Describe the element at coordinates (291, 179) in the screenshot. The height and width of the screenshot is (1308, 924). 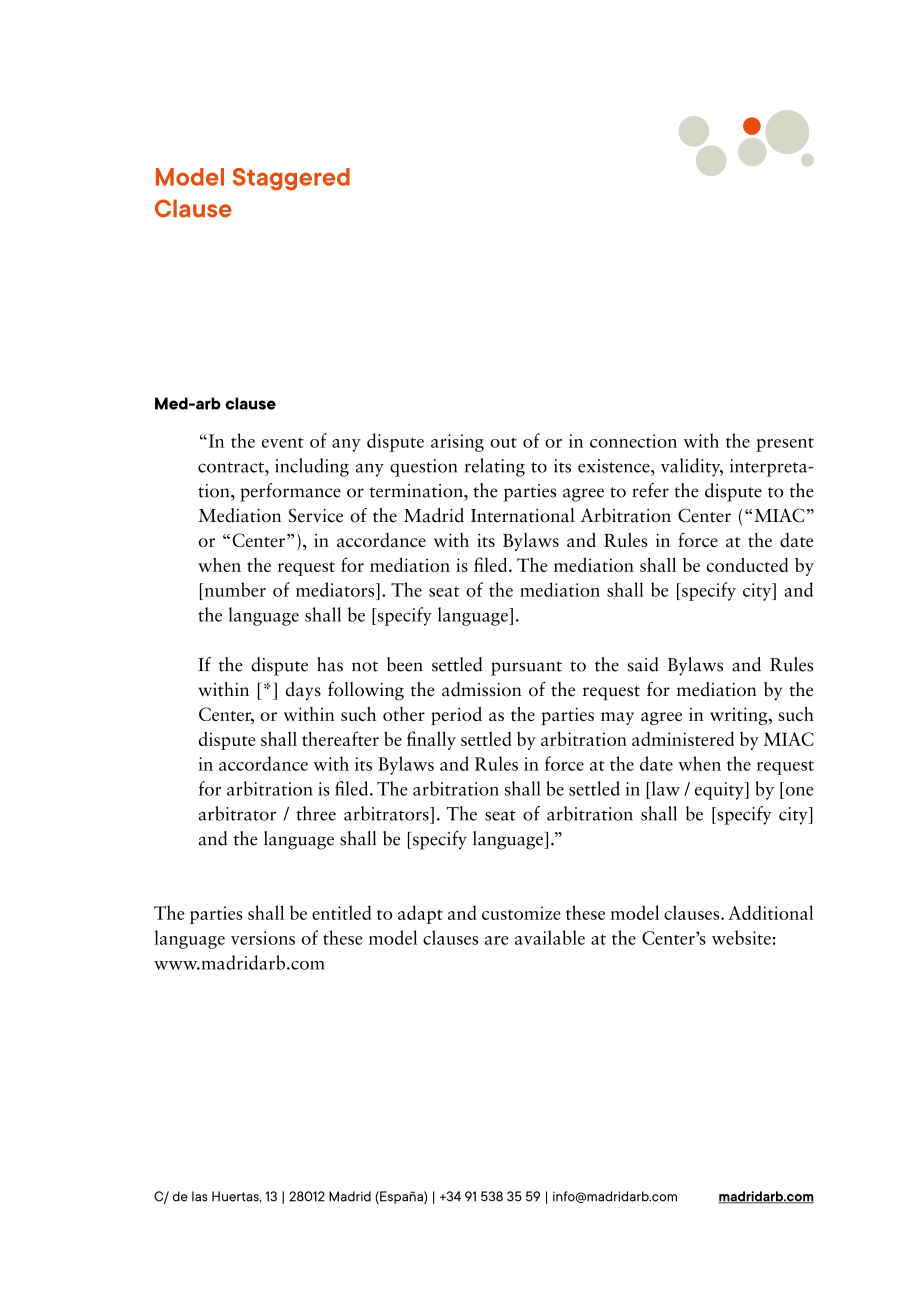
I see `Staggered` at that location.
